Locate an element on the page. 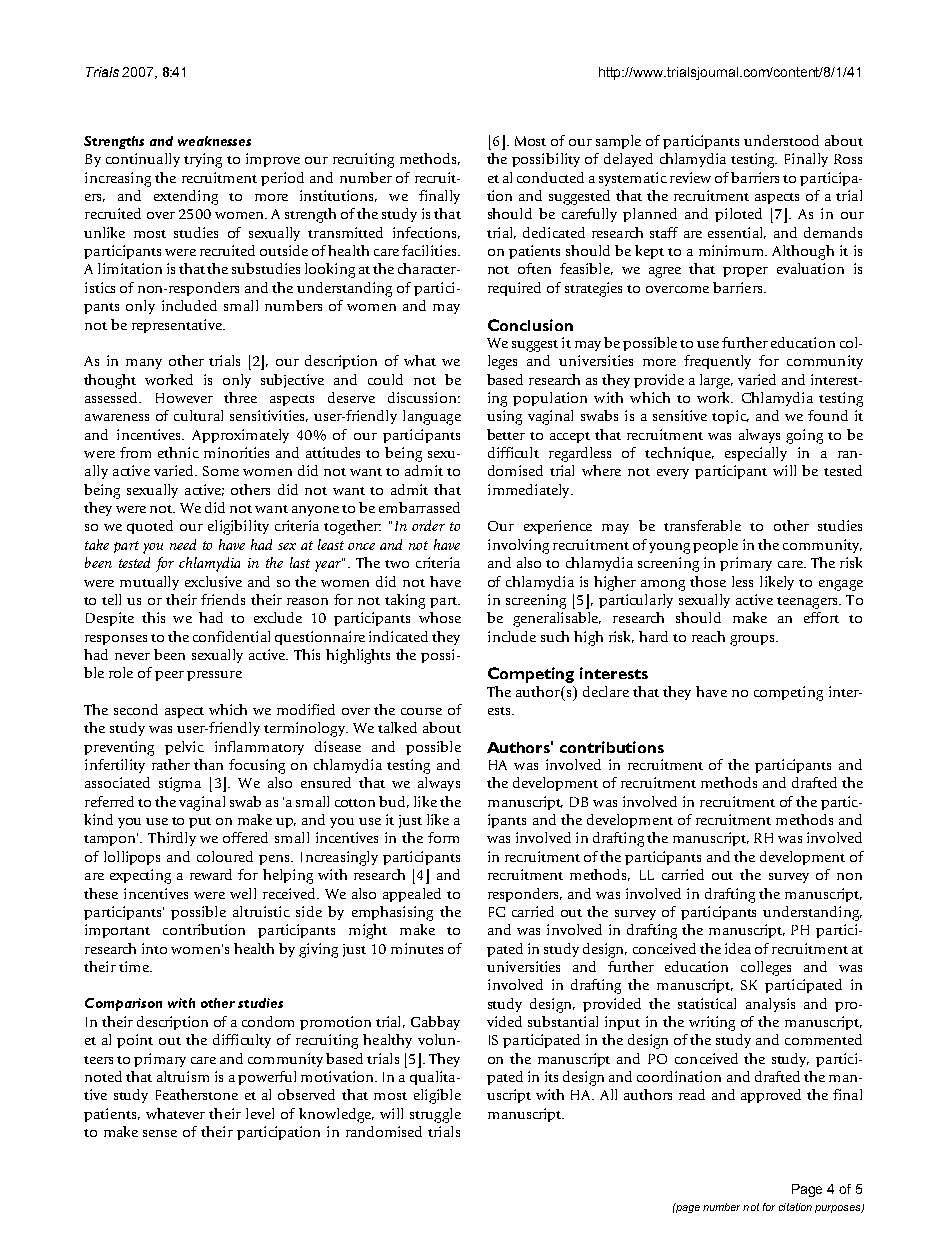 This document has height=1237, width=952. understood is located at coordinates (781, 140).
